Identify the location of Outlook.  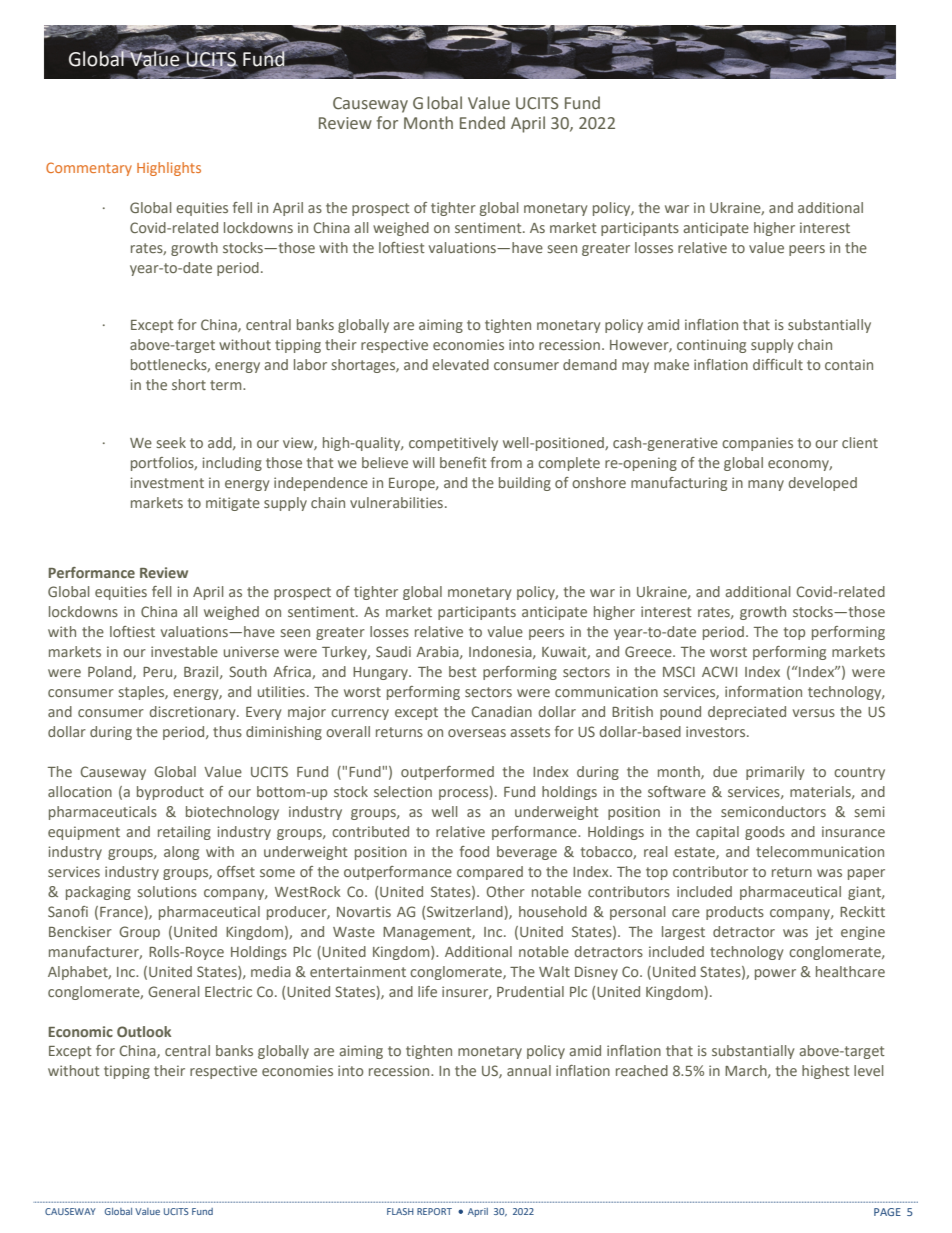
(144, 1031).
